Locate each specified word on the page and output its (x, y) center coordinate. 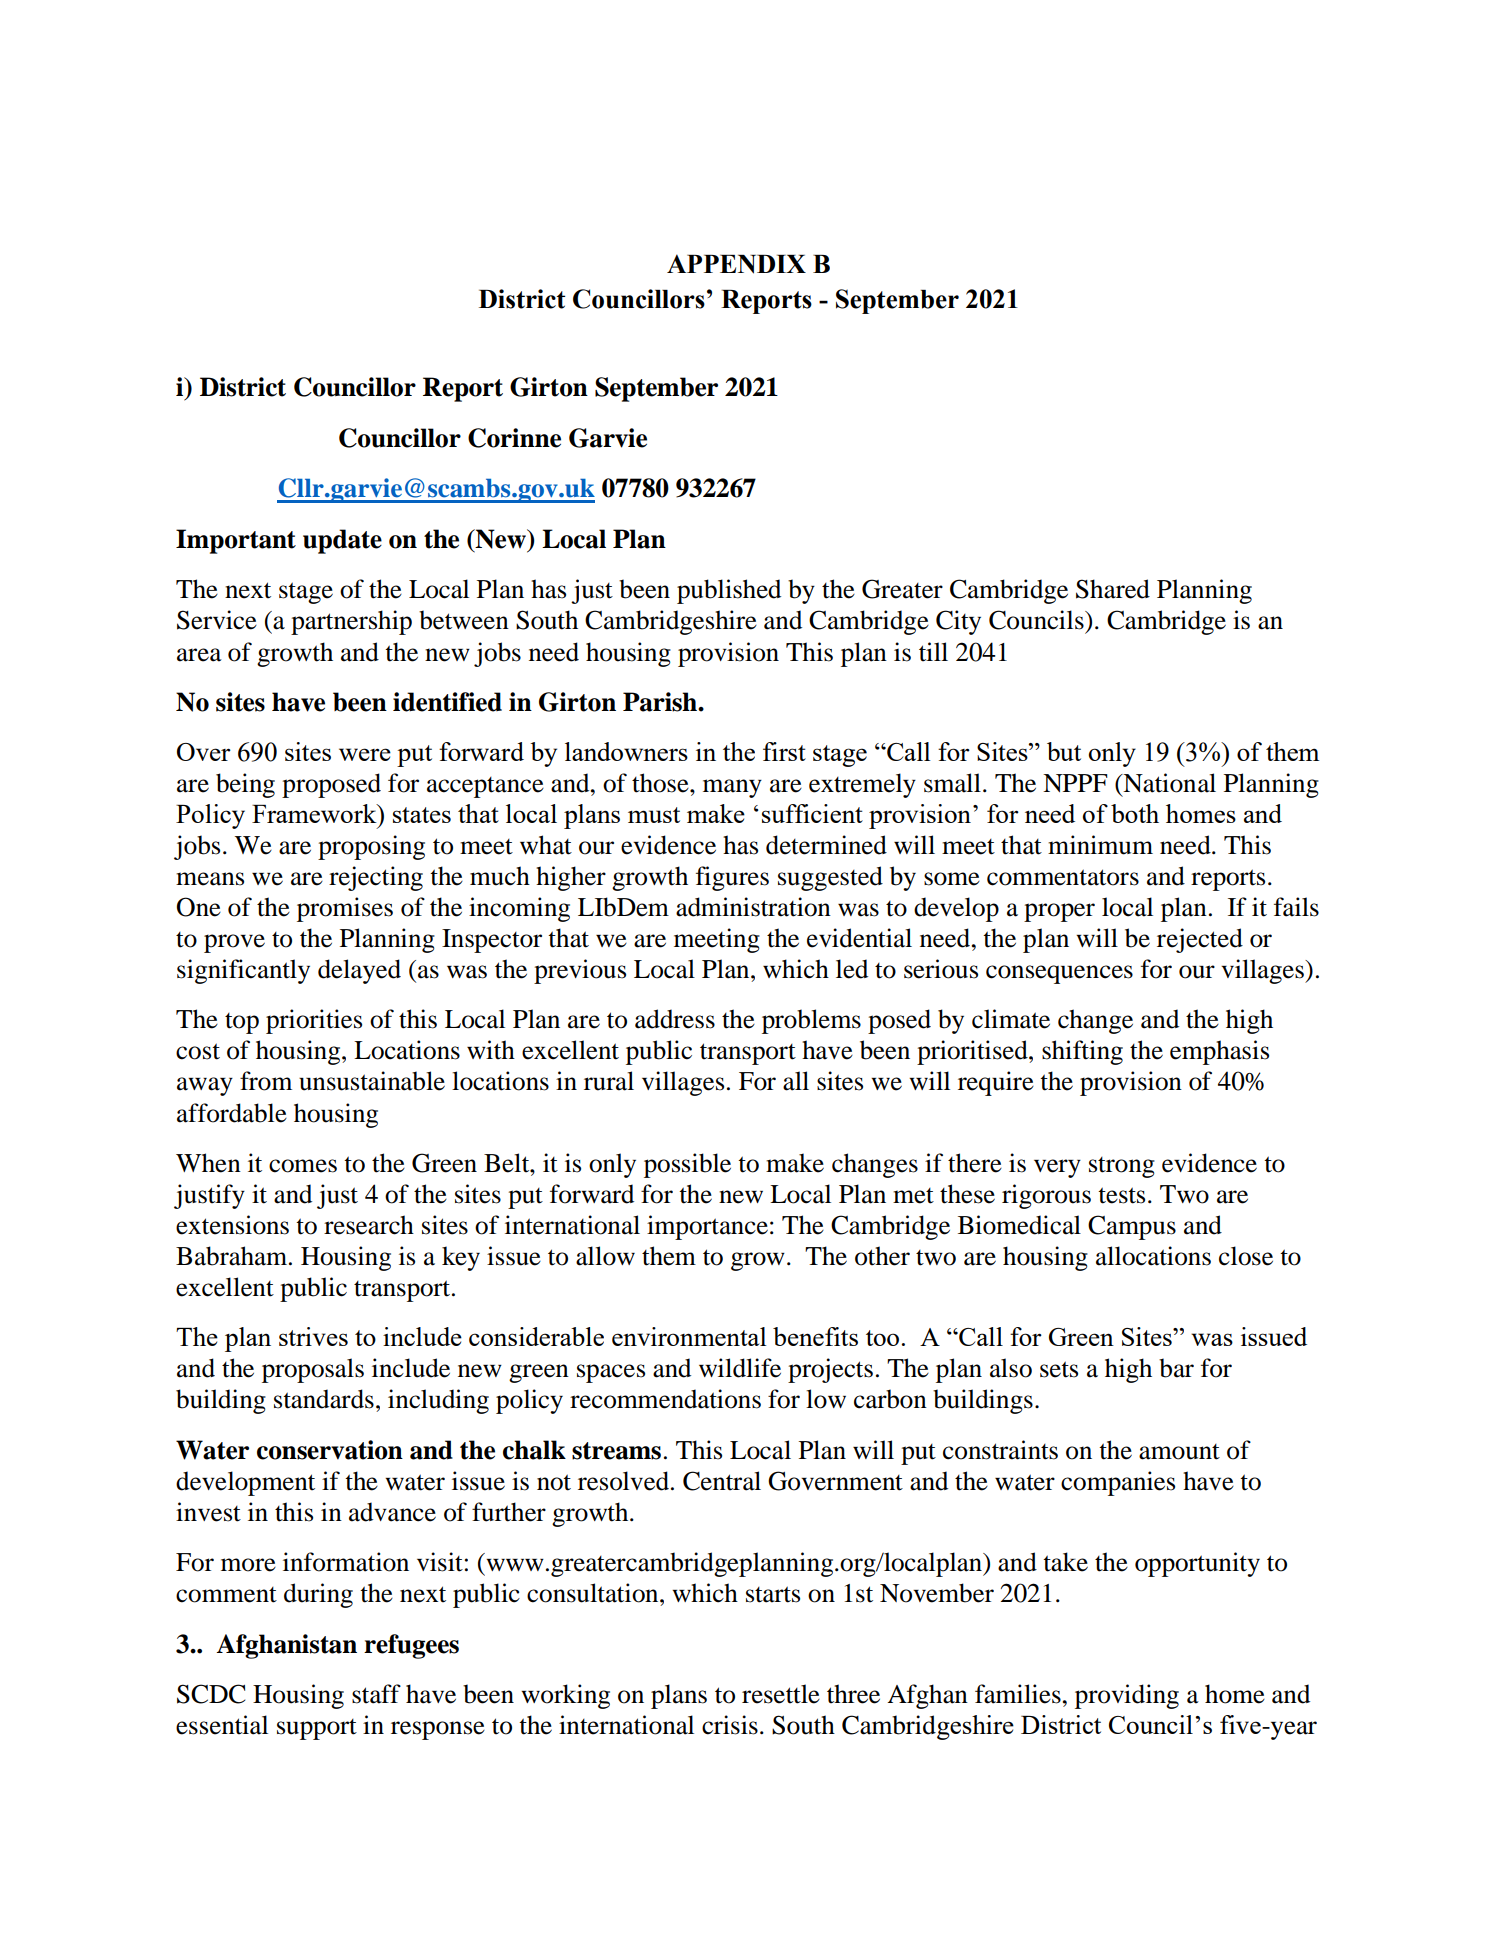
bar (1176, 1368)
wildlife (740, 1368)
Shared (1113, 589)
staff (376, 1694)
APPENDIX (736, 264)
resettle (781, 1694)
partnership (351, 622)
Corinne (514, 438)
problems (811, 1021)
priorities (314, 1021)
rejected (1200, 940)
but (1064, 751)
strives (313, 1336)
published (729, 591)
